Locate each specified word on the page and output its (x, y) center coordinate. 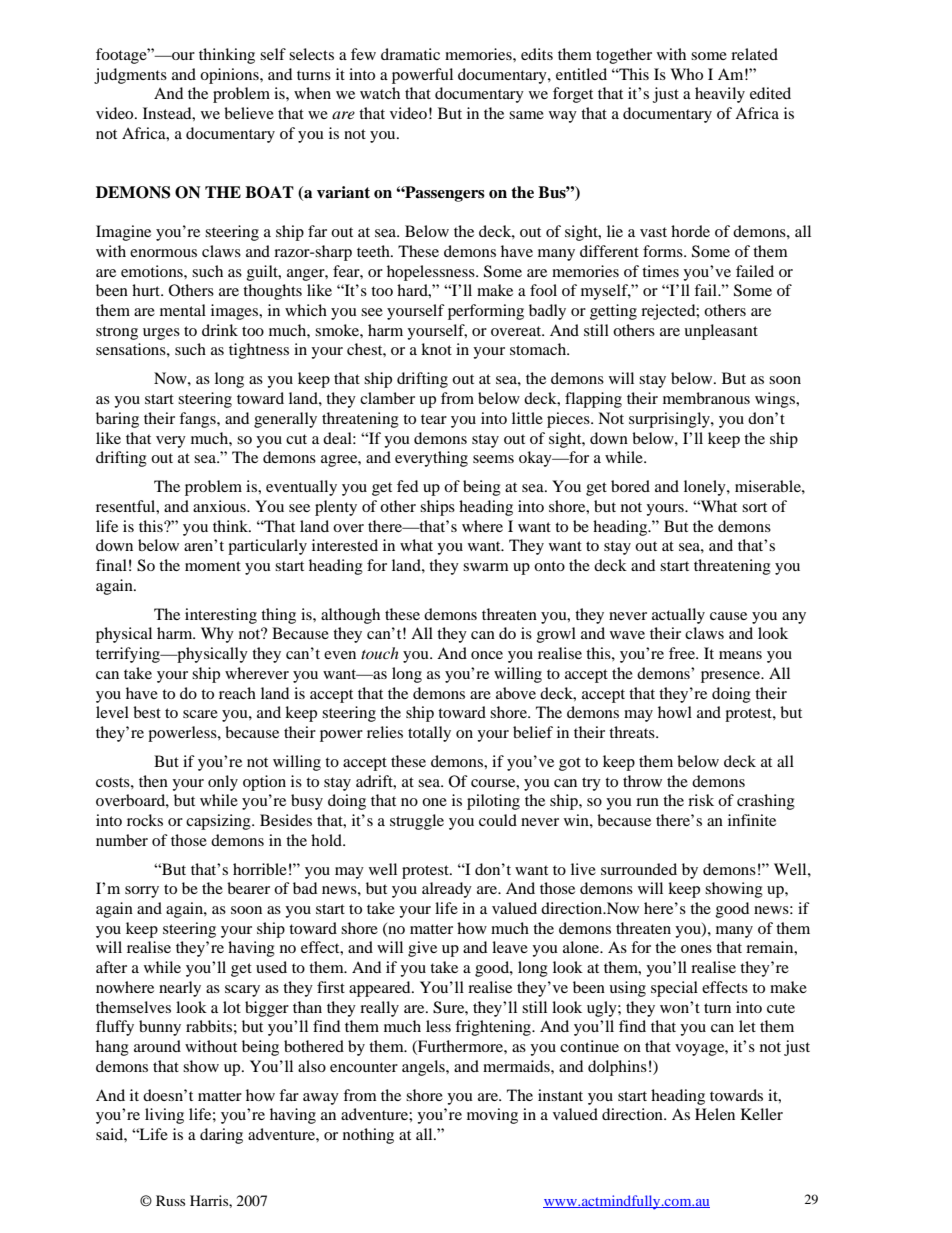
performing (486, 312)
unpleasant (721, 332)
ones (696, 949)
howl (675, 712)
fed (407, 486)
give (422, 949)
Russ (170, 1200)
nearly (180, 989)
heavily (720, 95)
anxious (220, 506)
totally (429, 734)
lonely (706, 488)
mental (183, 310)
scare (200, 714)
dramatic (410, 54)
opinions (230, 76)
